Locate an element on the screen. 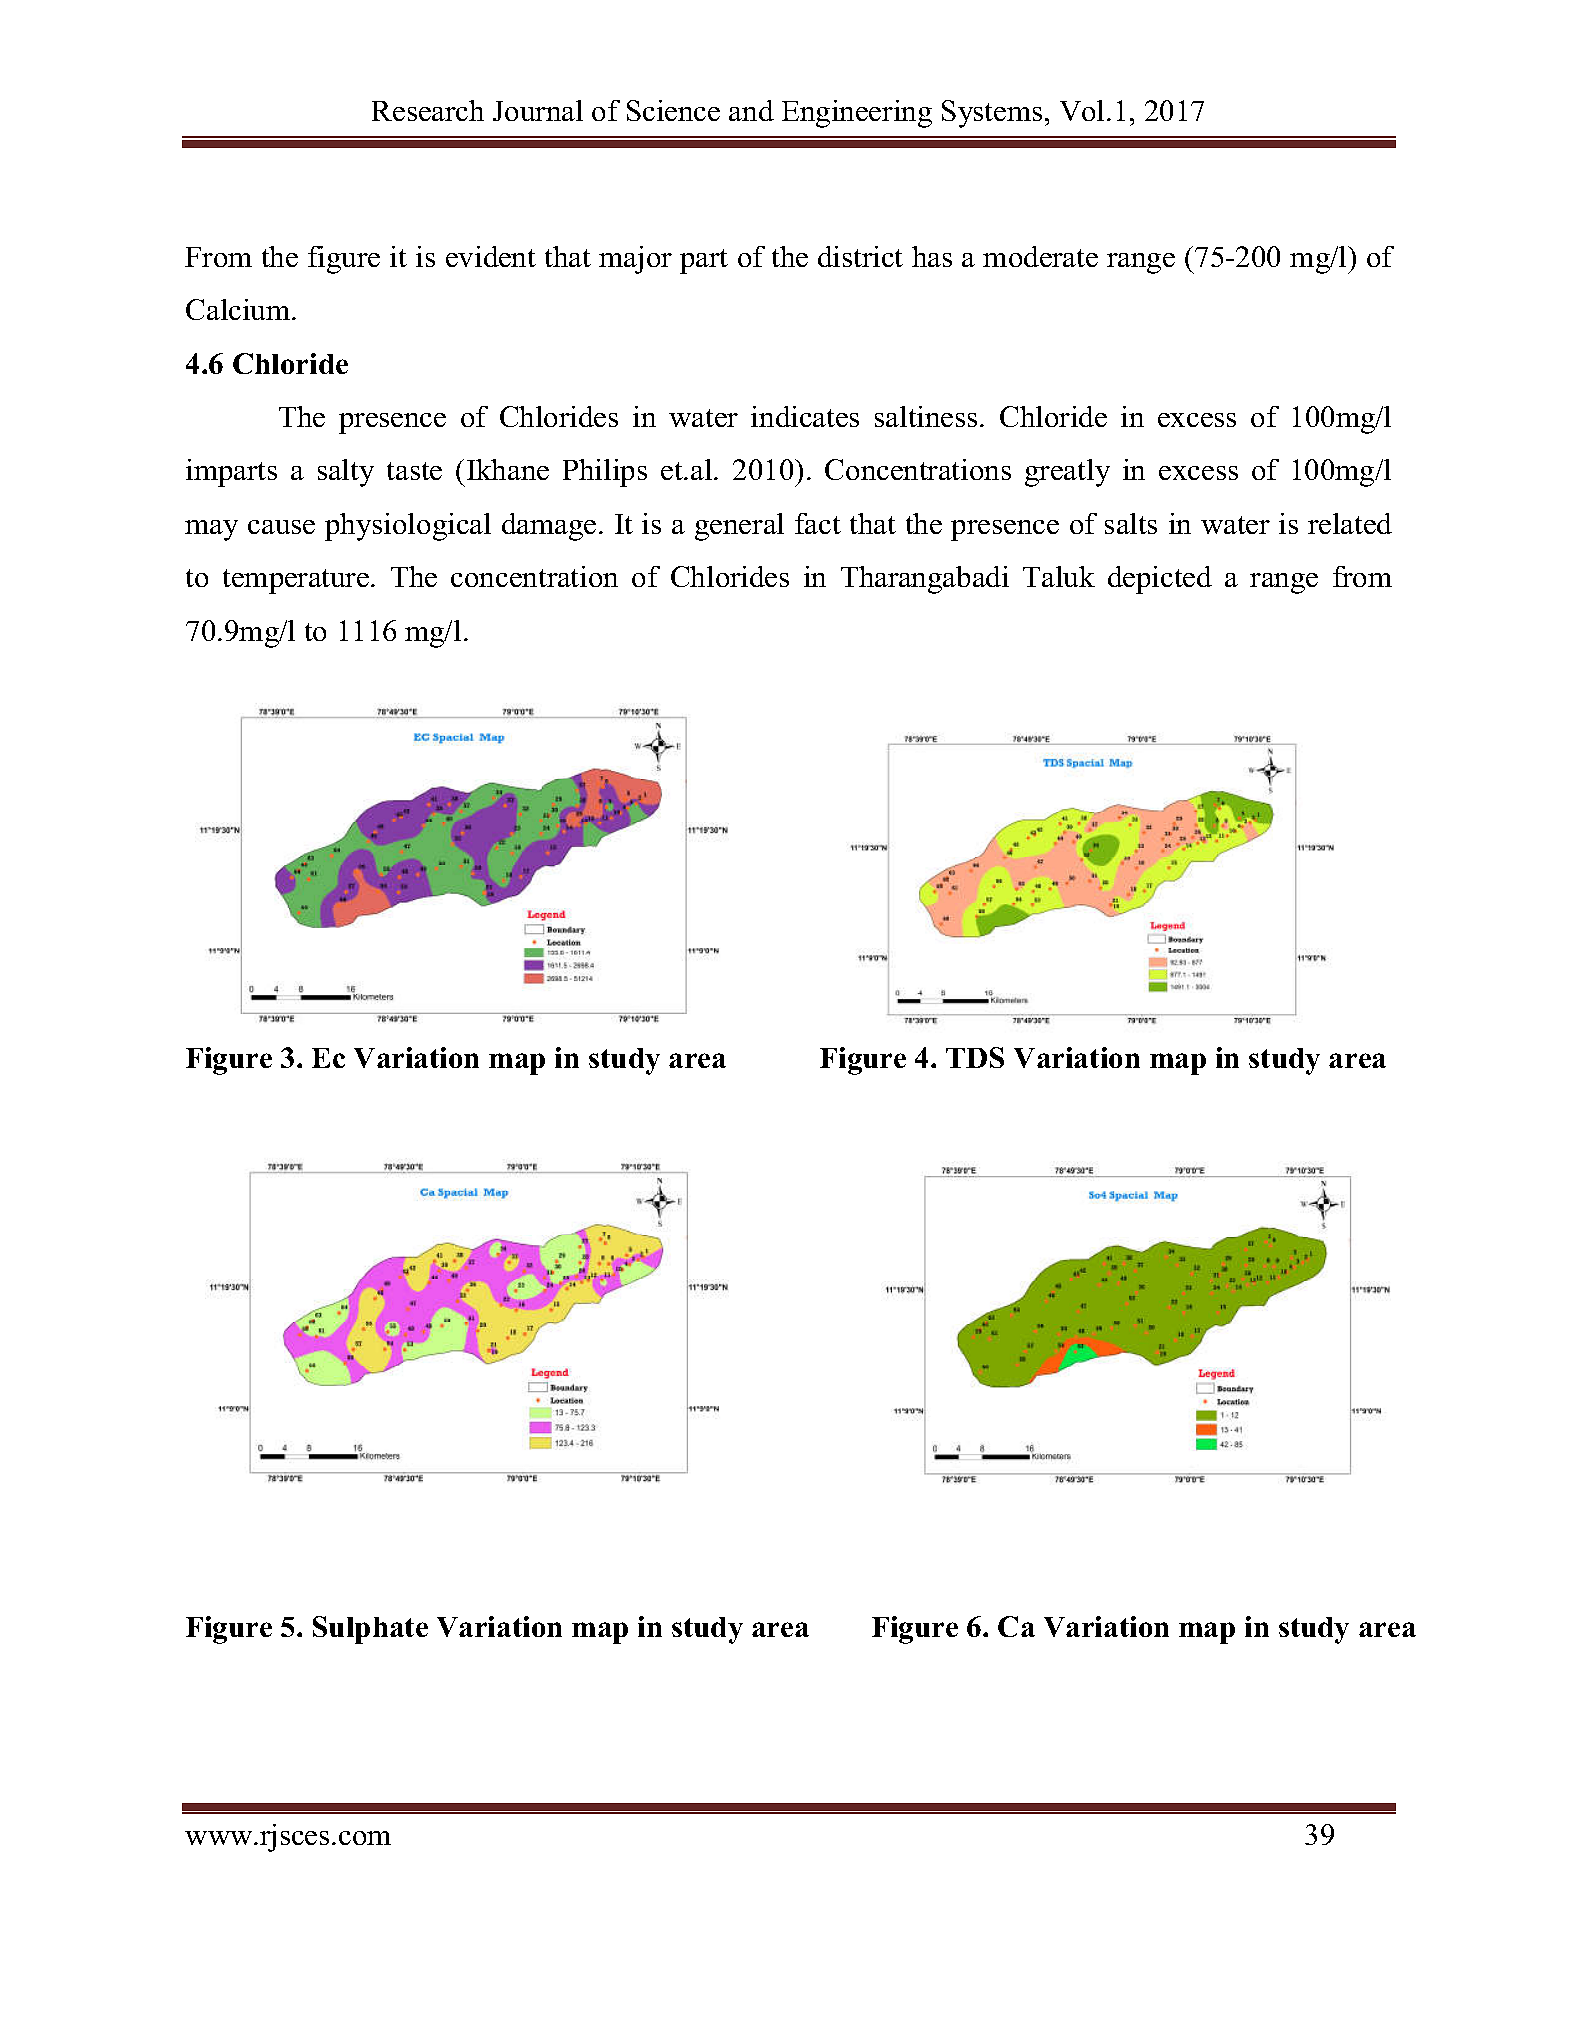 Image resolution: width=1578 pixels, height=2042 pixels. general is located at coordinates (739, 527).
